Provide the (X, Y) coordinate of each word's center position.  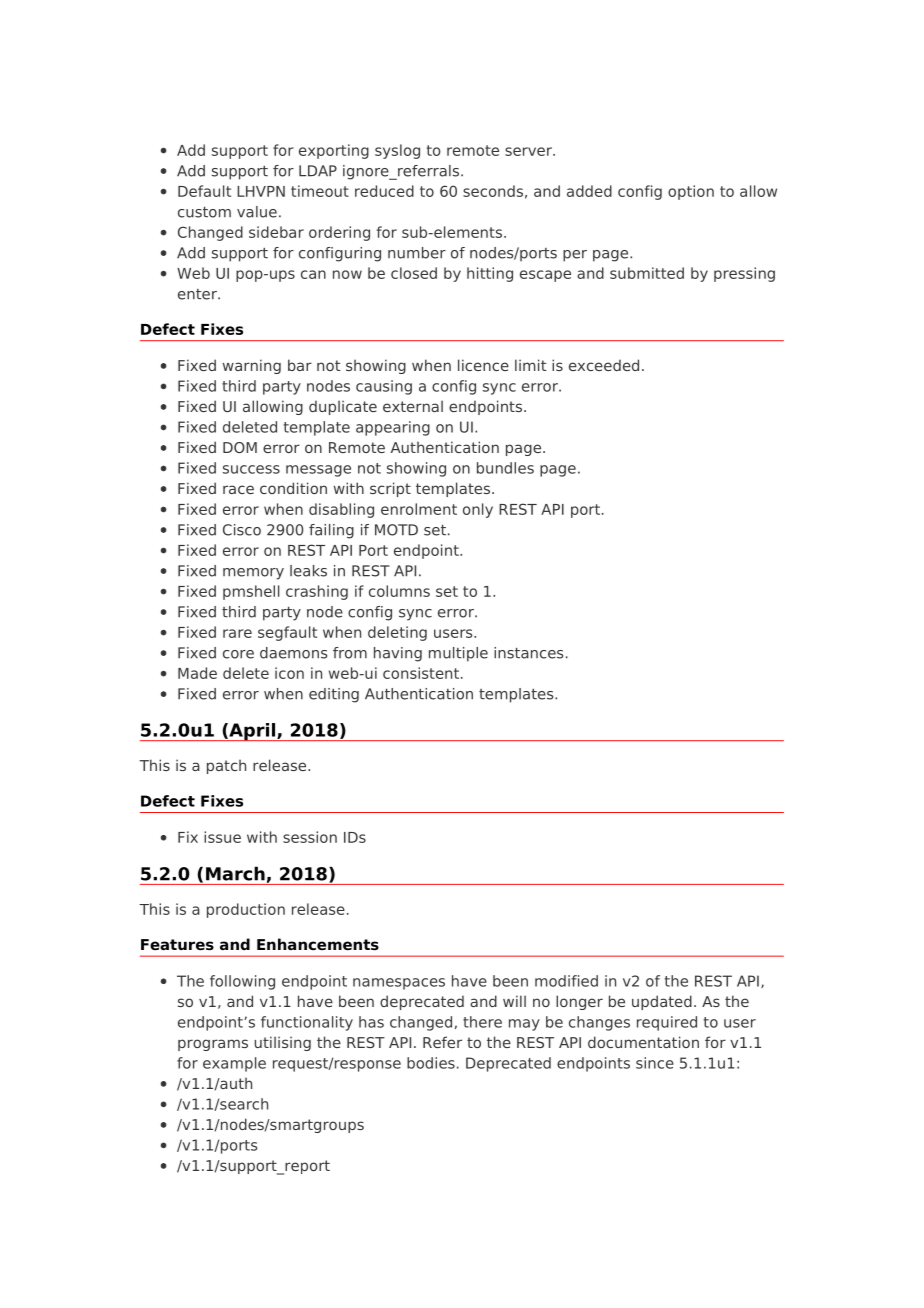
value (257, 212)
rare (237, 633)
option (691, 192)
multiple (458, 654)
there (482, 1022)
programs (213, 1045)
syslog (397, 151)
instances (528, 653)
